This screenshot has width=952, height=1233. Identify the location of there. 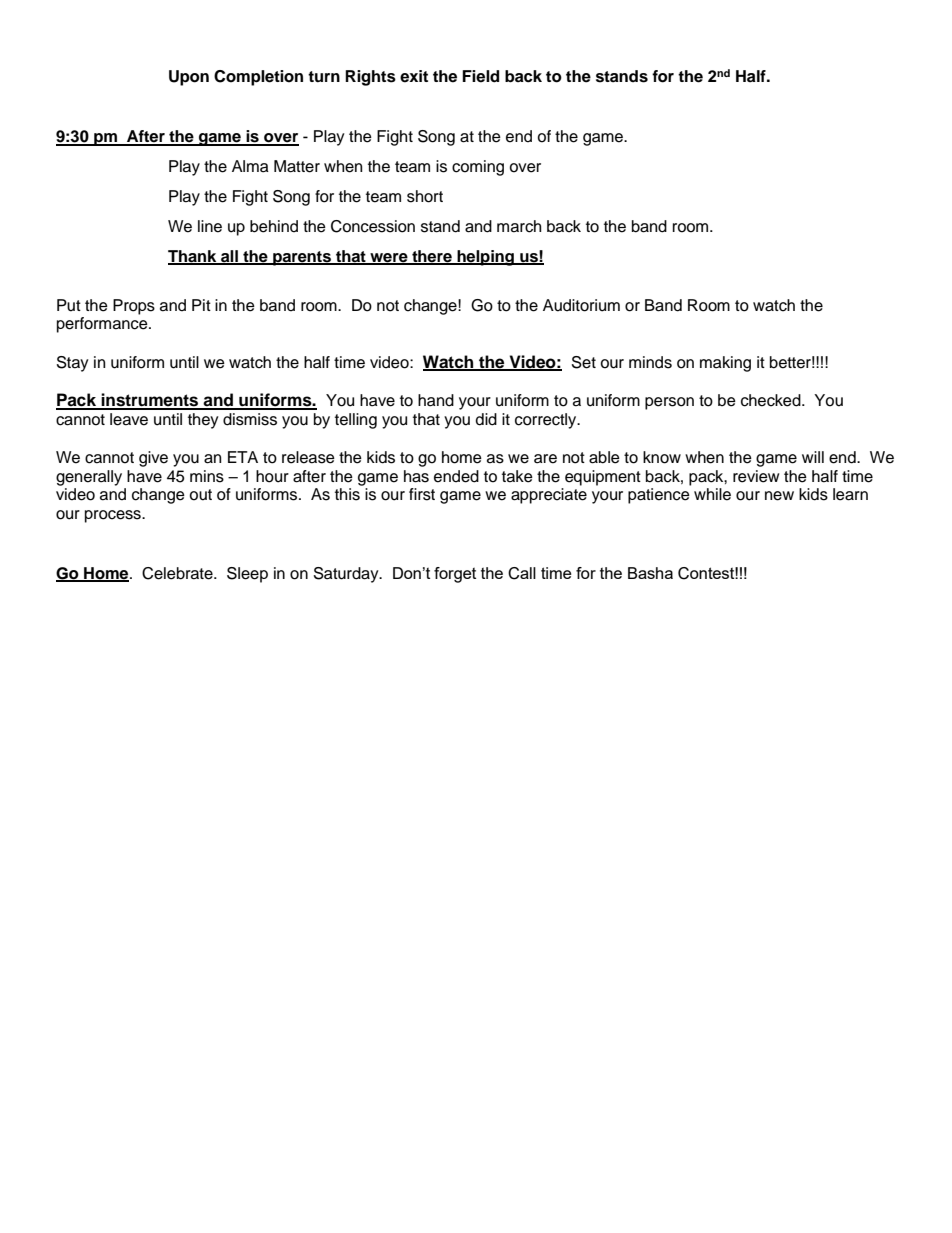
(432, 257).
